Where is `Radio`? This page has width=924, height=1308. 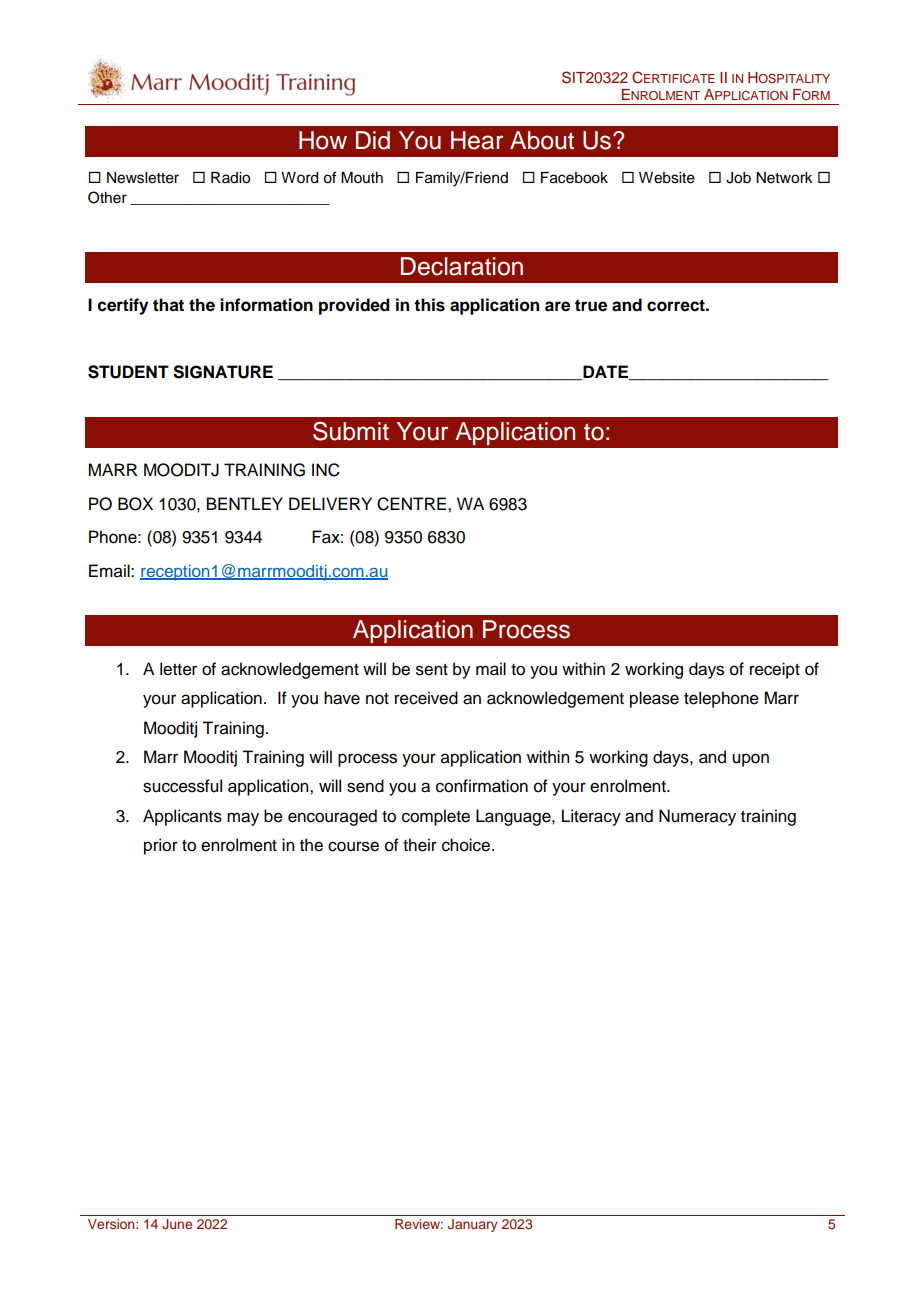
Radio is located at coordinates (230, 178).
